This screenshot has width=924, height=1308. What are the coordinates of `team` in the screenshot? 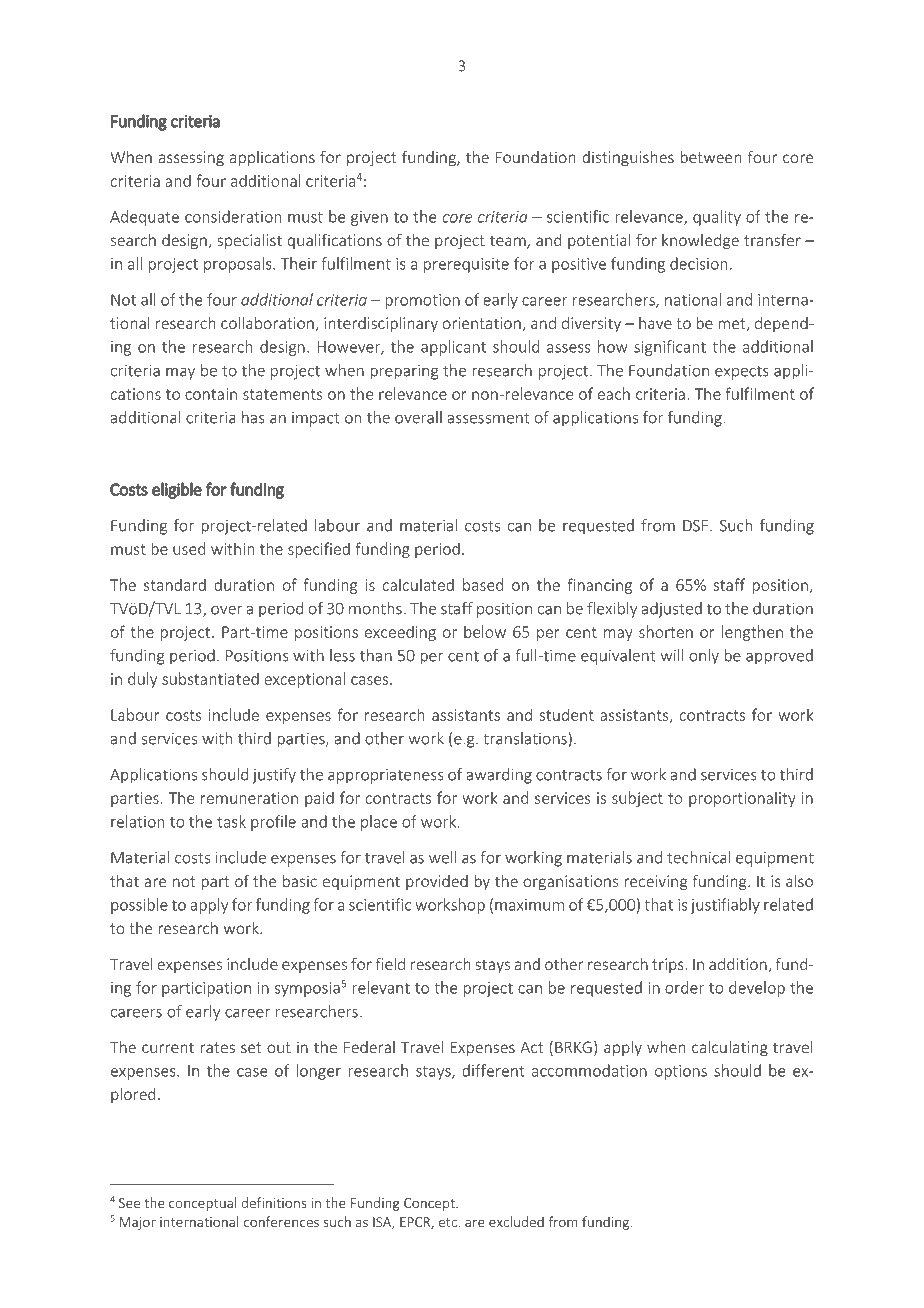 It's located at (509, 242).
